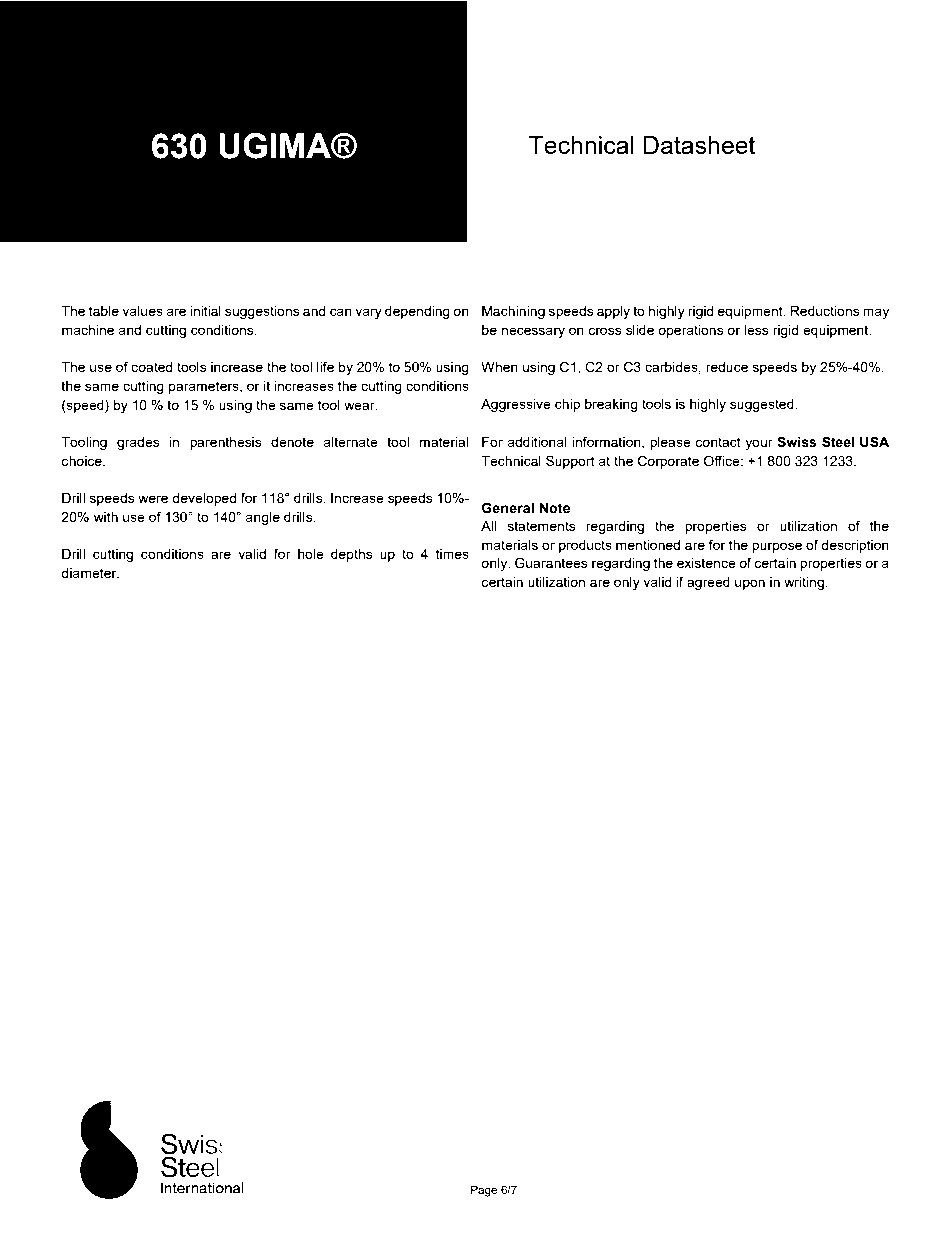  Describe the element at coordinates (90, 573) in the image. I see `diameter` at that location.
